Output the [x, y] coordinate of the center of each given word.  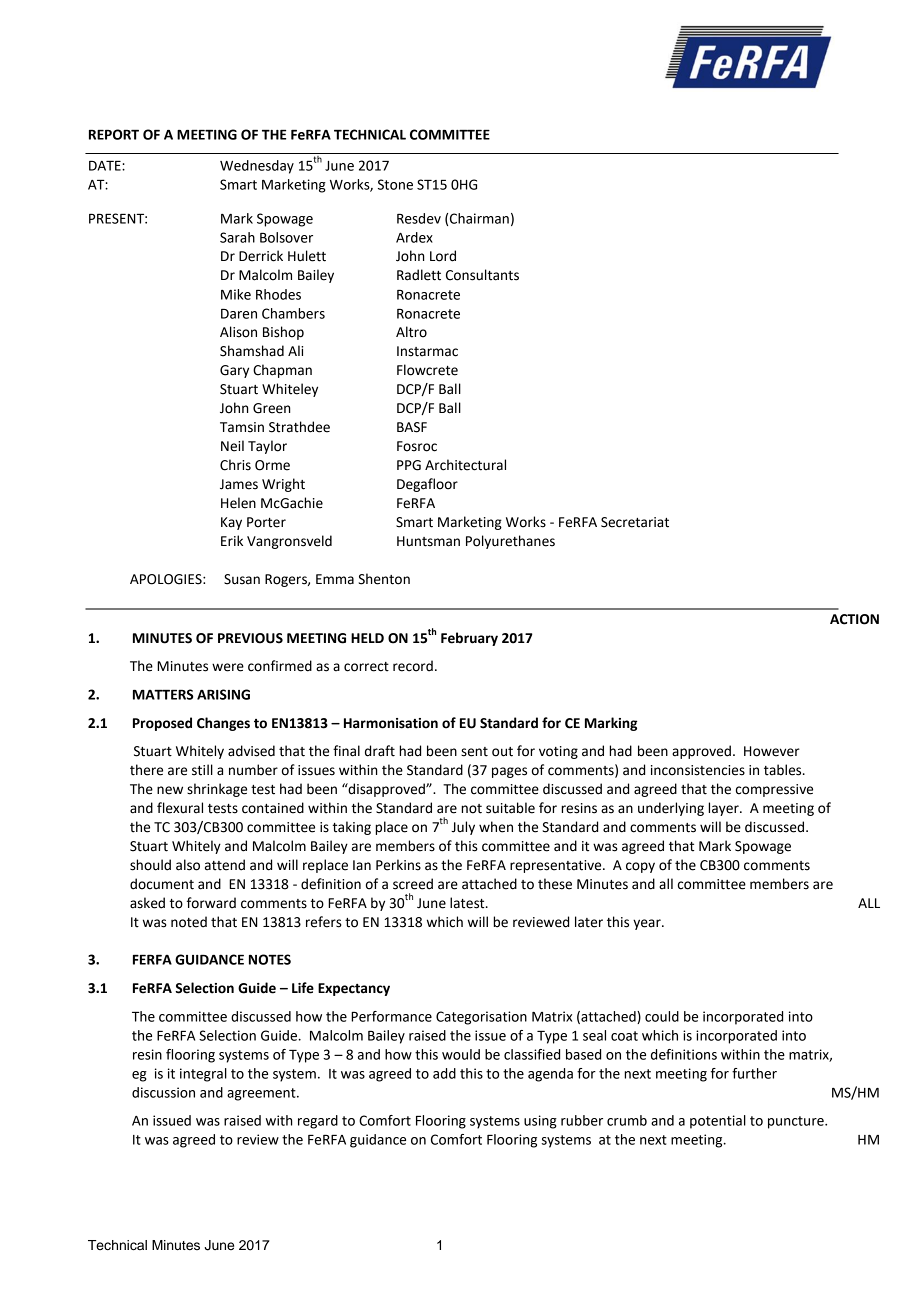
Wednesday [257, 167]
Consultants [482, 275]
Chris [235, 465]
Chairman [479, 218]
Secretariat [635, 522]
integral [203, 1075]
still [202, 770]
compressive [774, 790]
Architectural [465, 465]
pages [509, 772]
